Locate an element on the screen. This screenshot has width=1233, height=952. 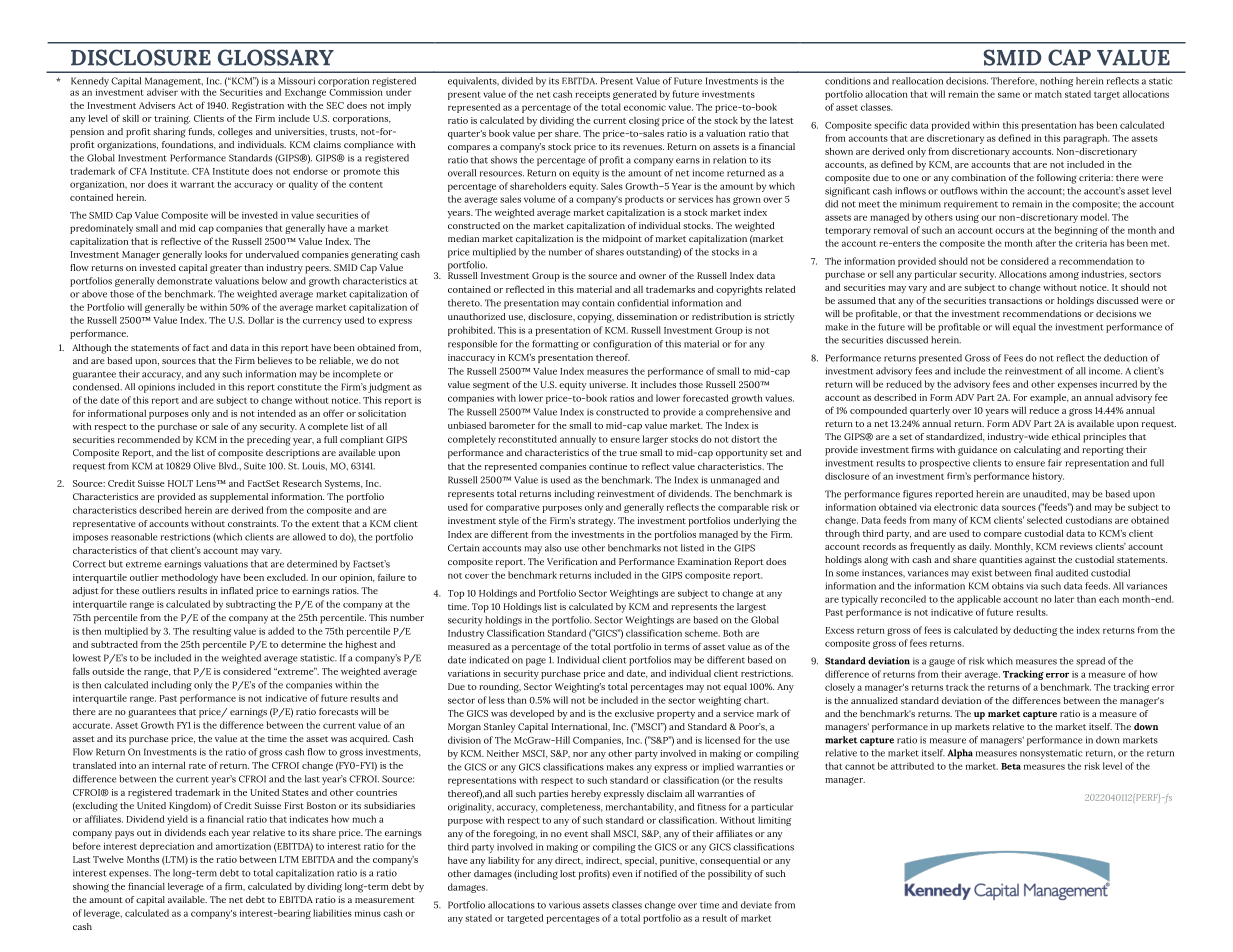
nothing is located at coordinates (1056, 82).
